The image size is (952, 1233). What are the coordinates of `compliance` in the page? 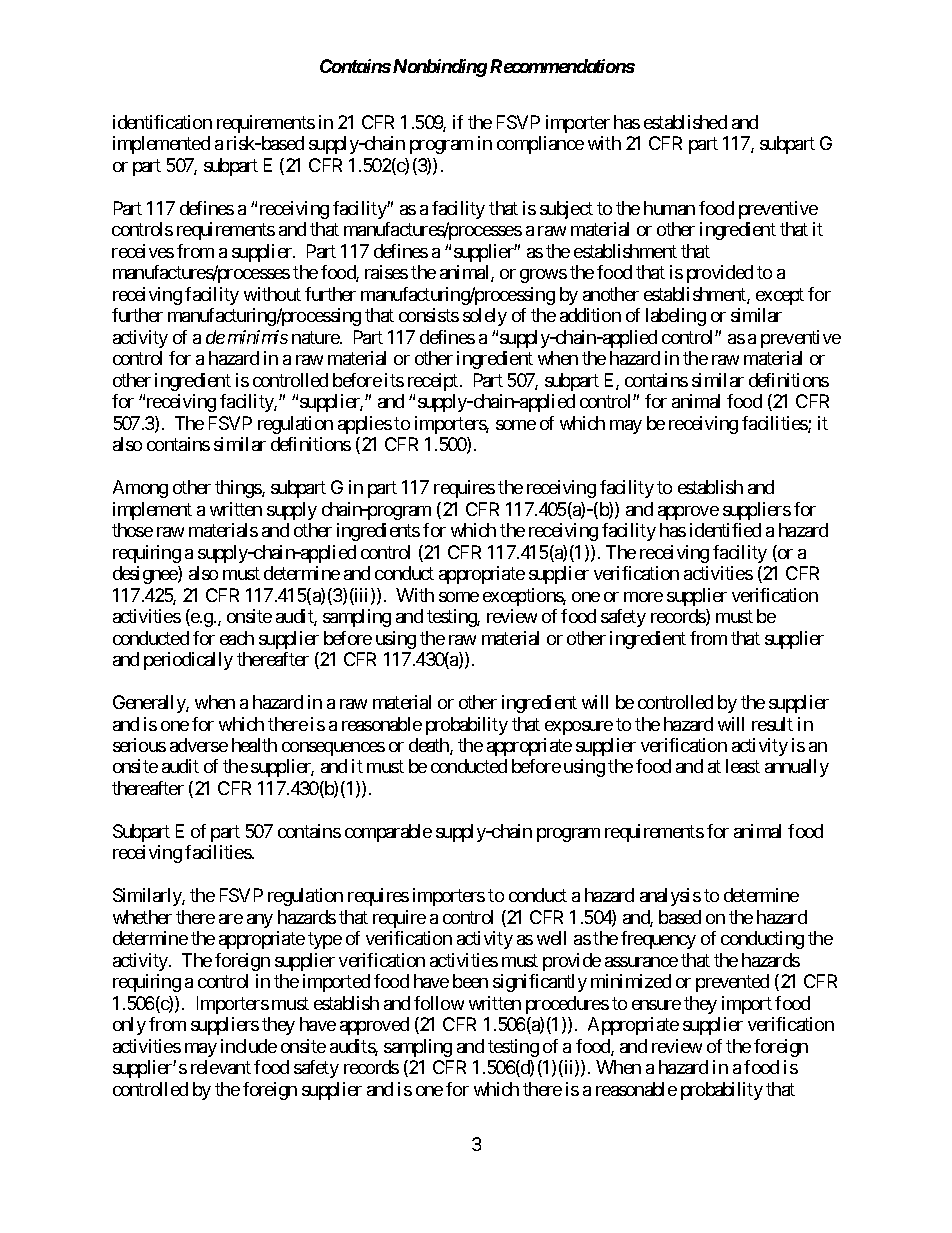 It's located at (540, 145).
